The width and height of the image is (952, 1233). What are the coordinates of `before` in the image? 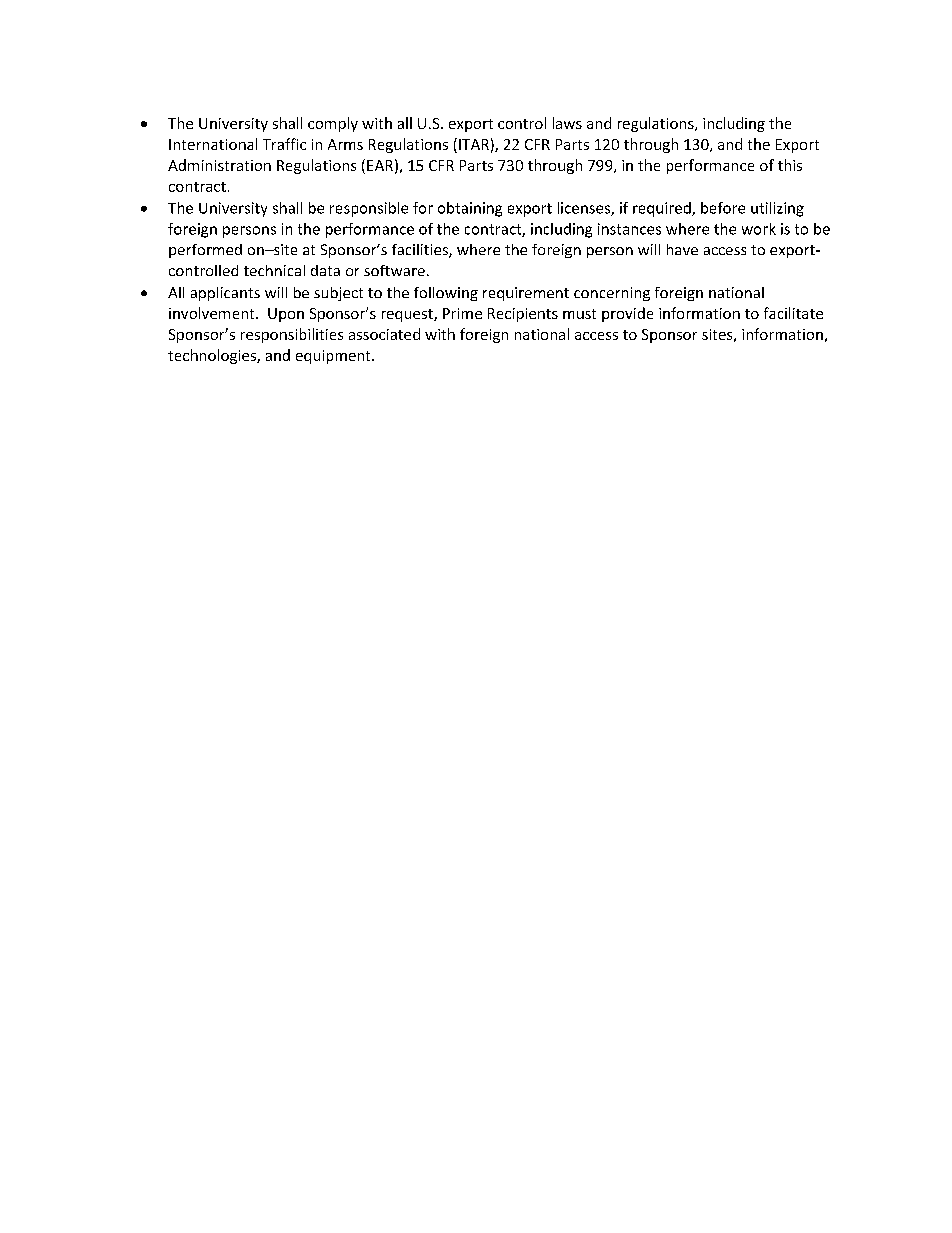 It's located at (723, 208).
